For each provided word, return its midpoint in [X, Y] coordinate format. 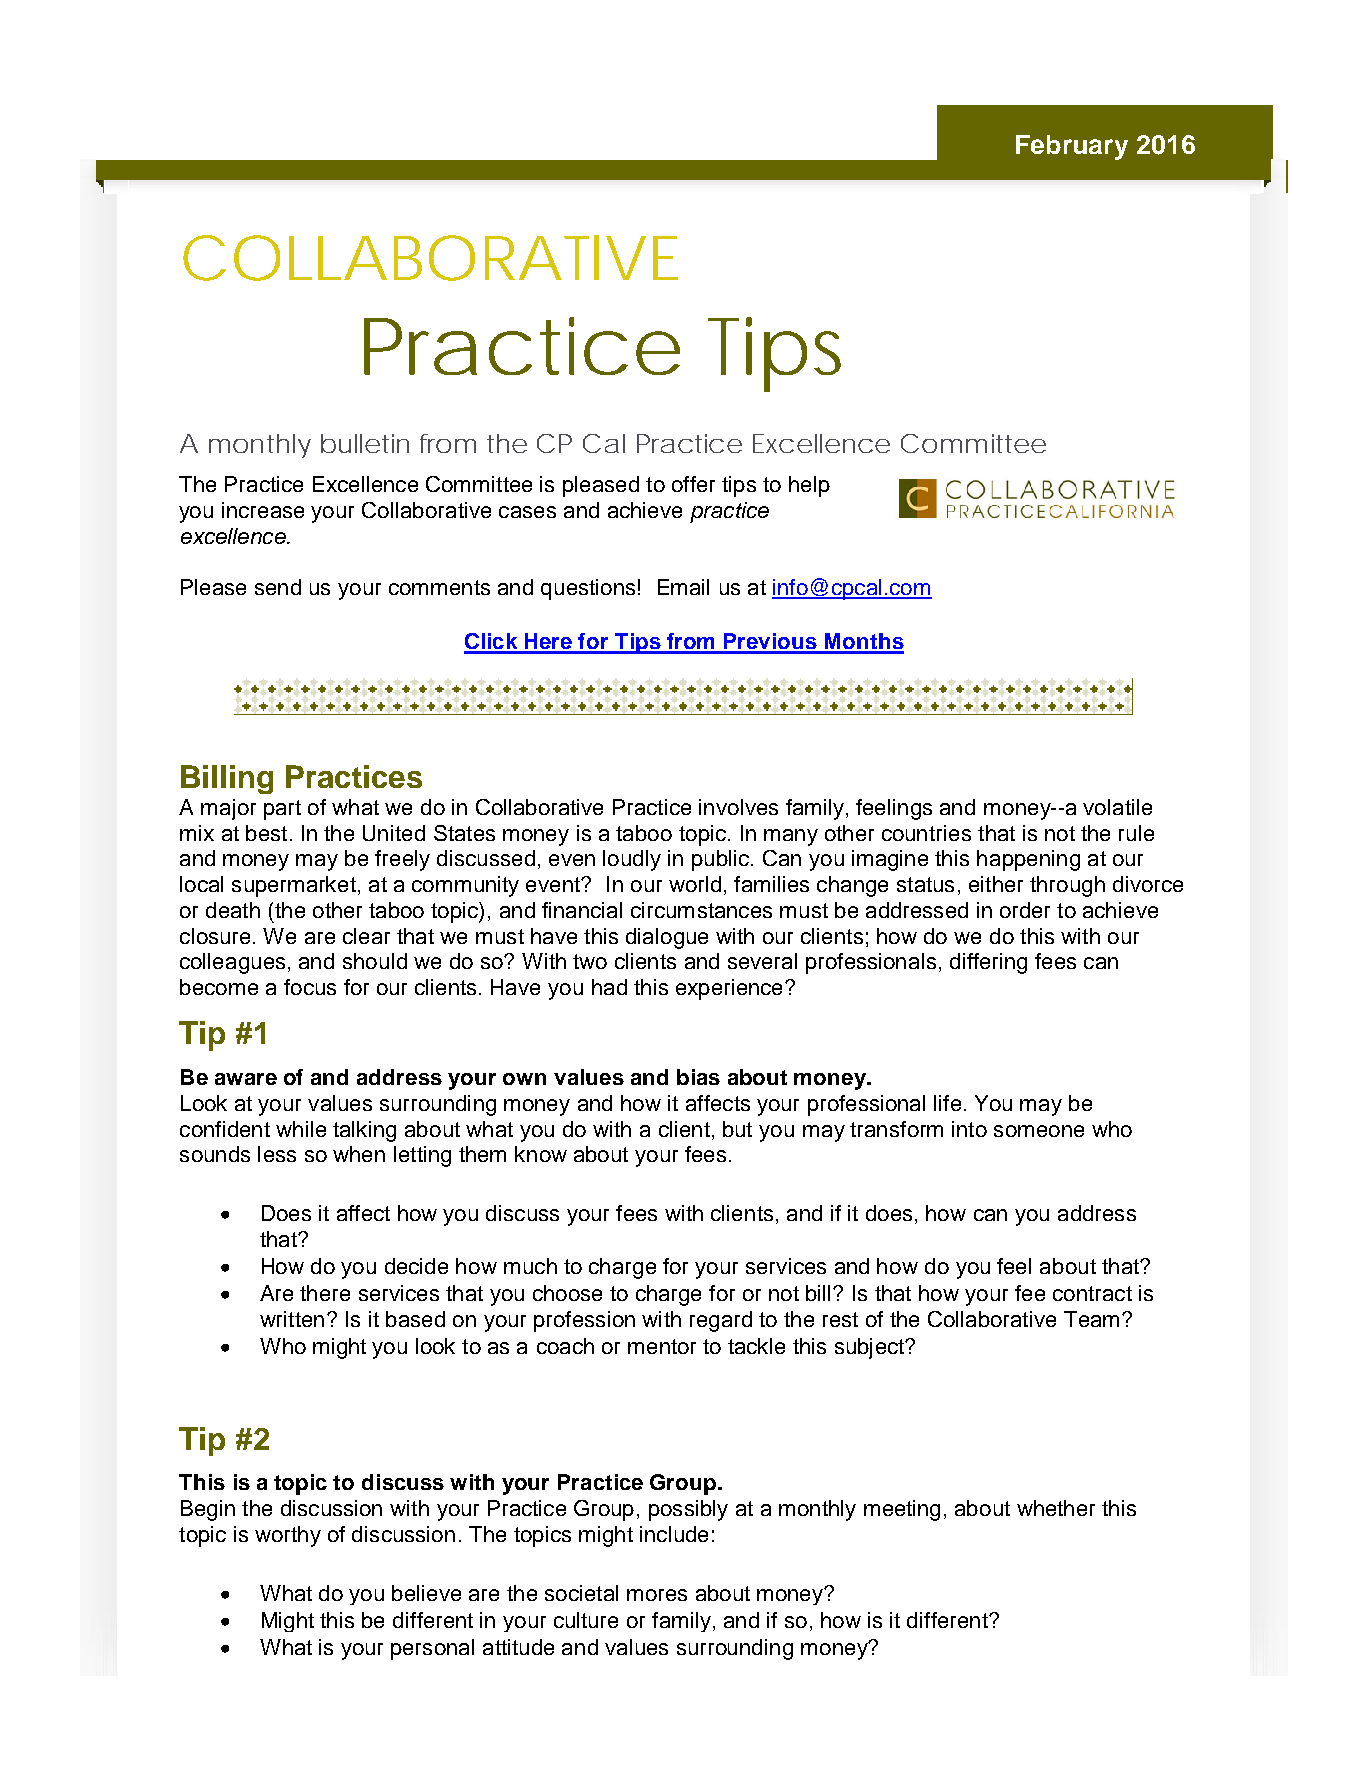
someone [1039, 1131]
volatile [1117, 807]
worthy [288, 1536]
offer [693, 484]
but [737, 1129]
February [1072, 147]
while [301, 1129]
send [278, 587]
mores [657, 1595]
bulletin [365, 443]
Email [683, 587]
